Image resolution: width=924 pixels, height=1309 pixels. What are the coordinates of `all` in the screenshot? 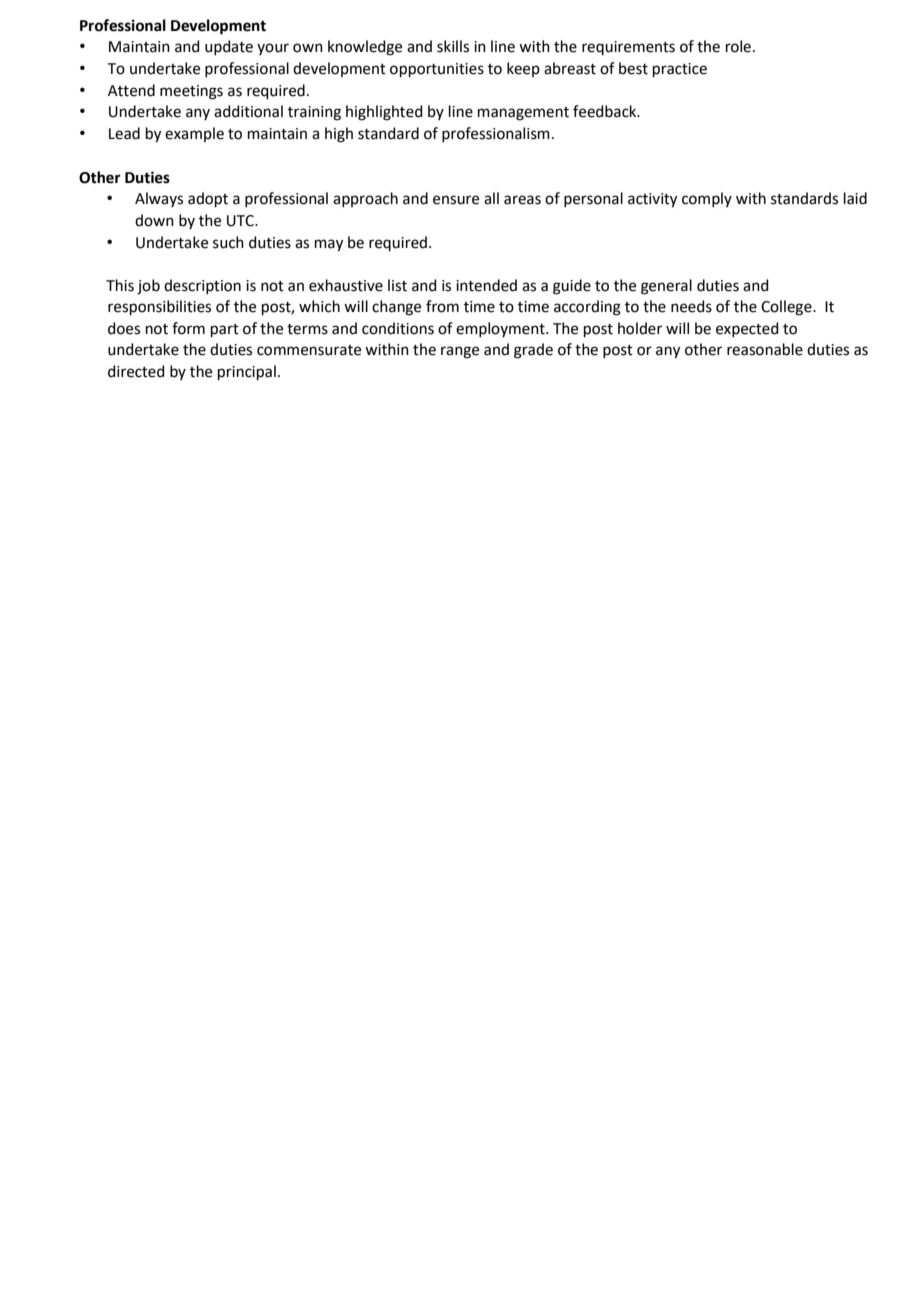 It's located at (491, 198).
